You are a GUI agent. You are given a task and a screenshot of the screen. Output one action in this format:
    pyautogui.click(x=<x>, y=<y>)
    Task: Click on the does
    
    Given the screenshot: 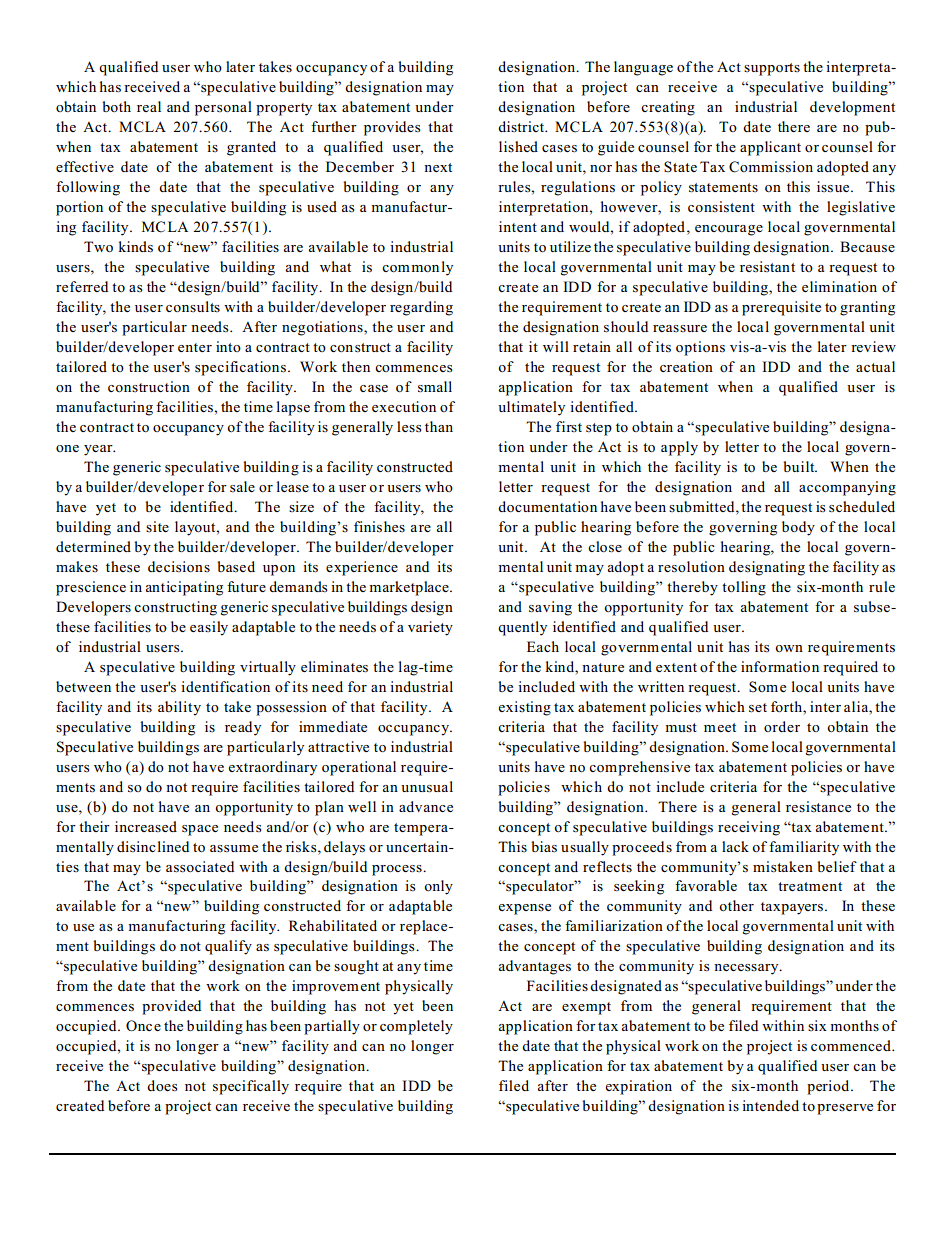 What is the action you would take?
    pyautogui.click(x=162, y=1086)
